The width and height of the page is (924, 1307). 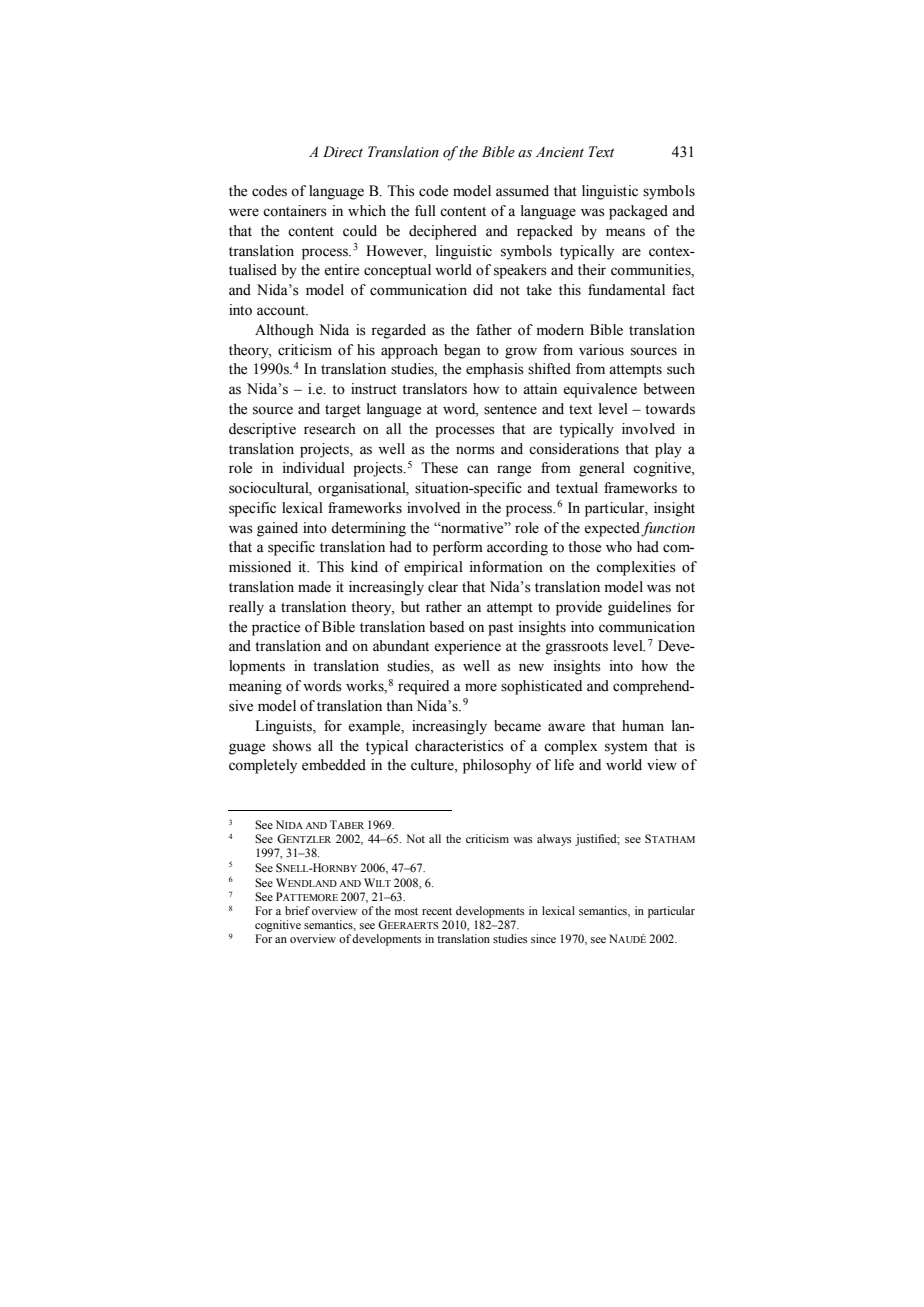 What do you see at coordinates (638, 212) in the page?
I see `packaged` at bounding box center [638, 212].
